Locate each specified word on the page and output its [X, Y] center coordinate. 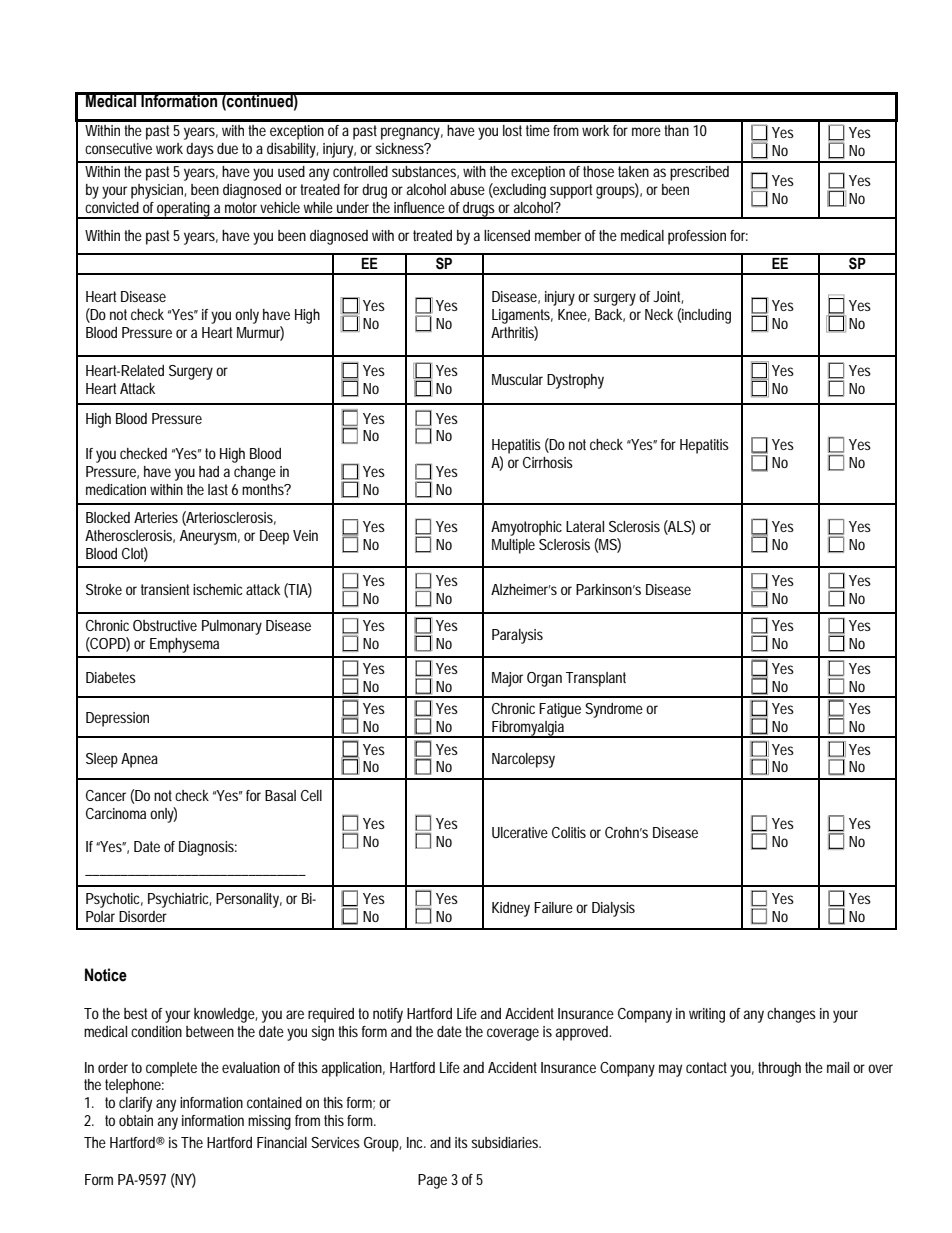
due [227, 148]
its [461, 1142]
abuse [467, 189]
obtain [136, 1120]
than [676, 130]
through [779, 1069]
